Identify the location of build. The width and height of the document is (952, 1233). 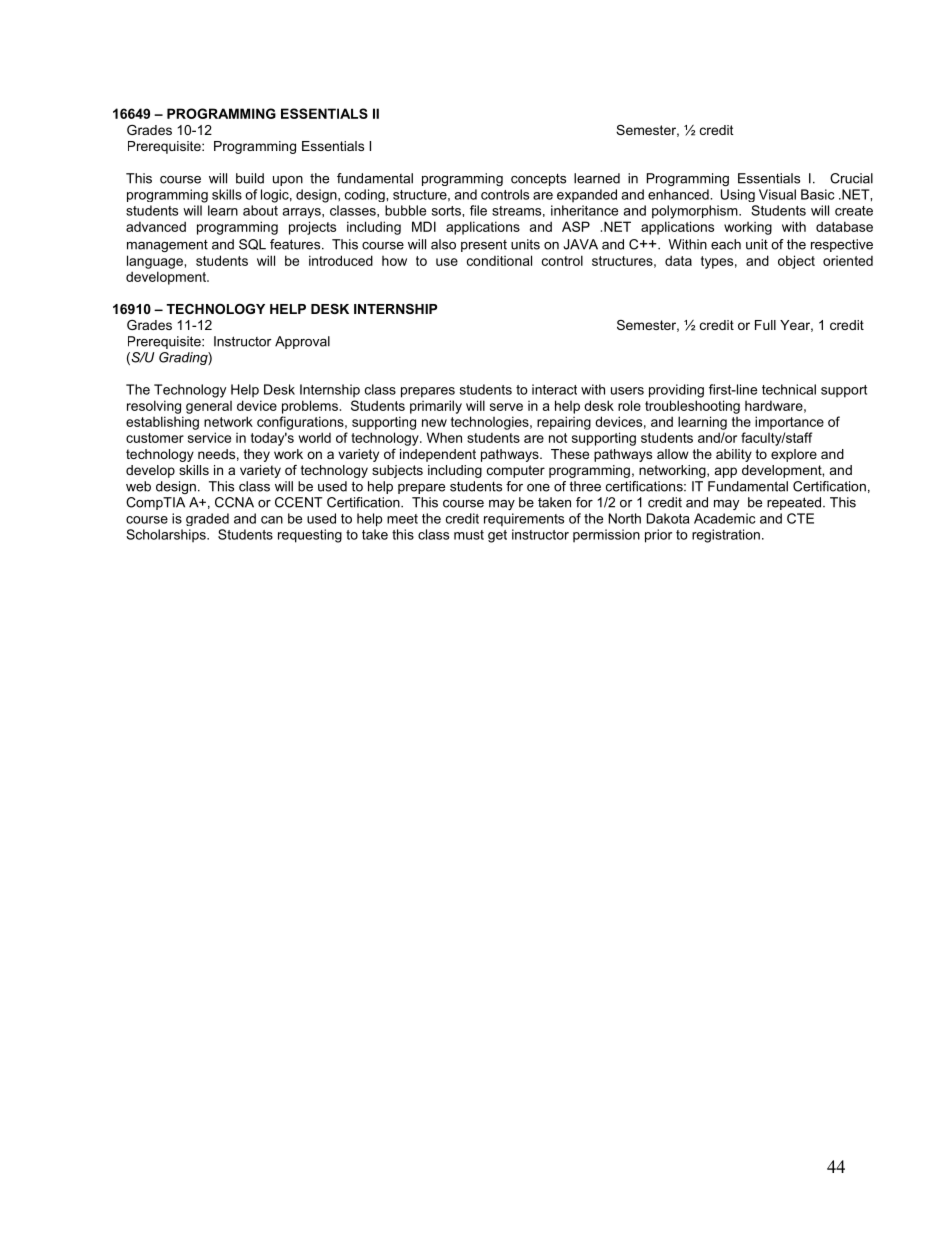
(250, 178).
